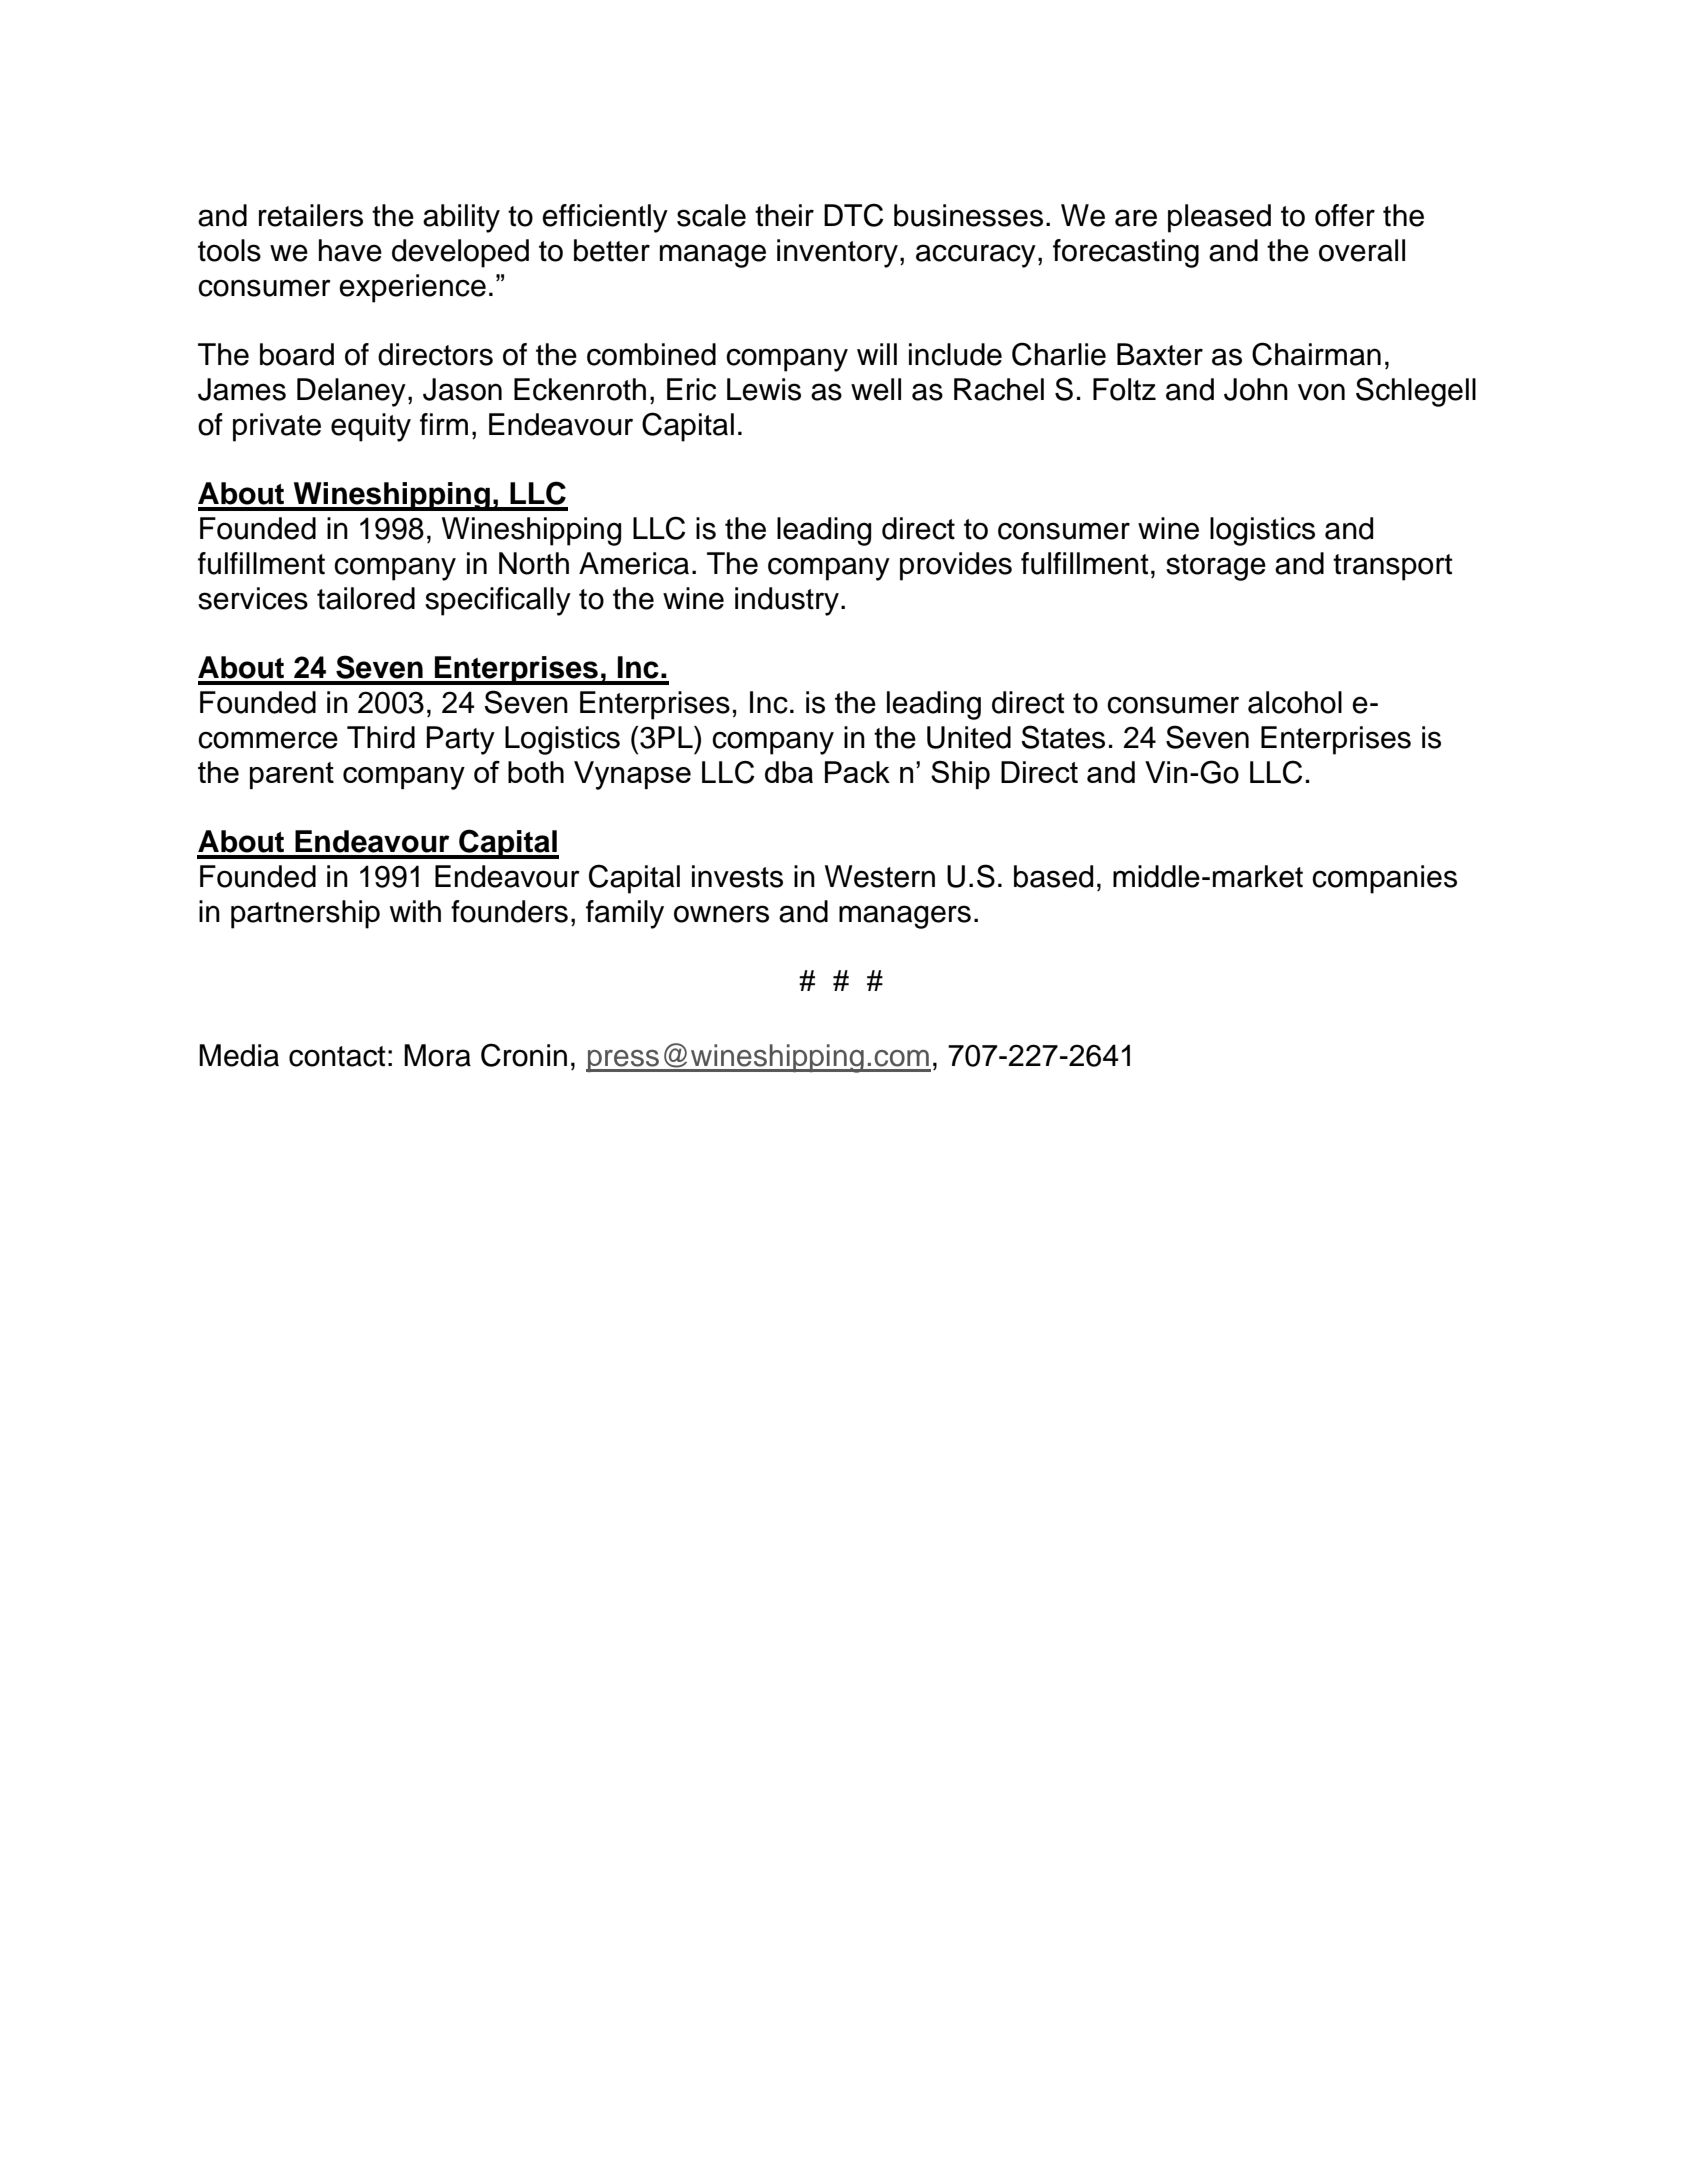 Image resolution: width=1682 pixels, height=2177 pixels. What do you see at coordinates (1256, 389) in the image?
I see `John` at bounding box center [1256, 389].
